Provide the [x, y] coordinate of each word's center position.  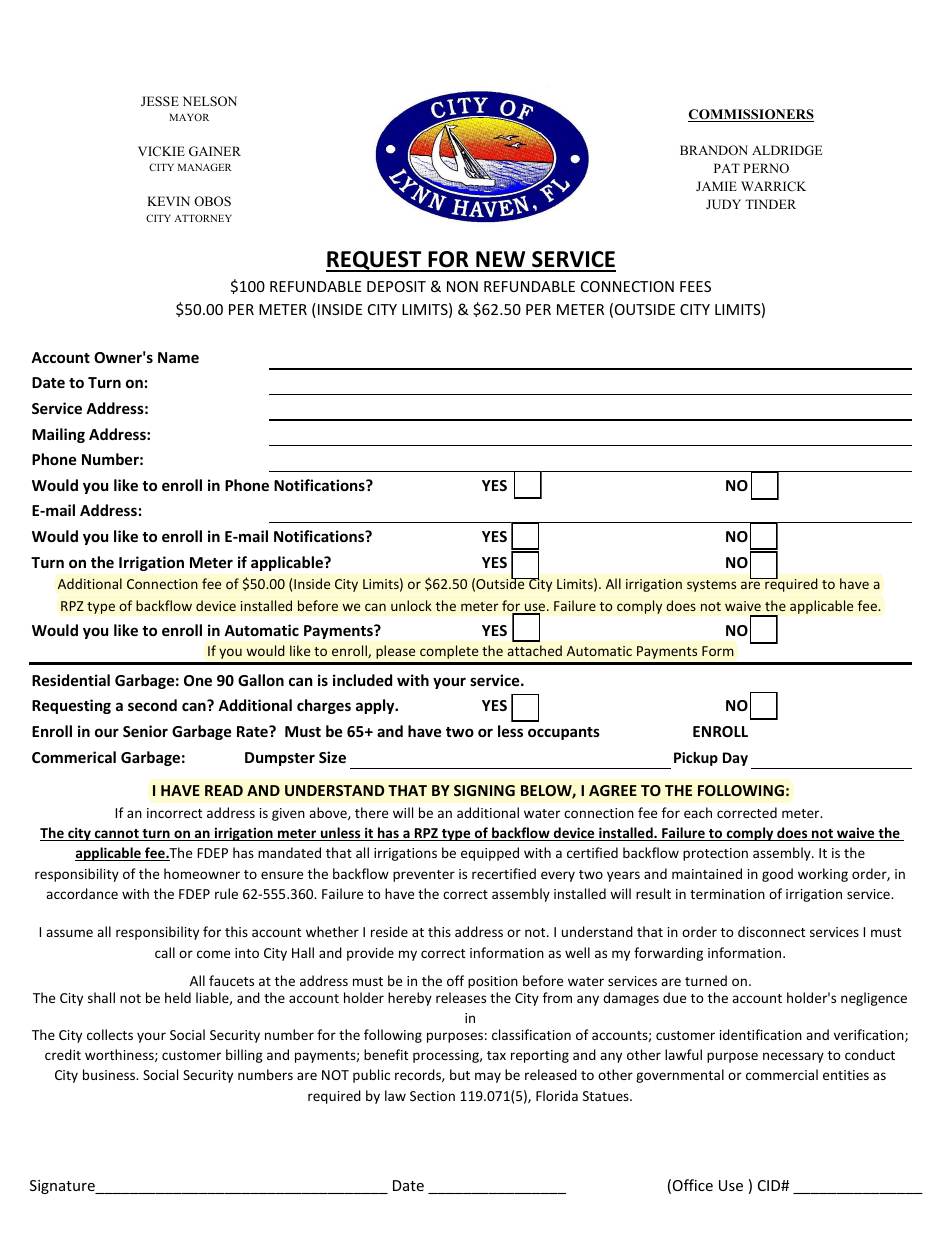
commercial [782, 1074]
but [460, 1074]
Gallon [261, 680]
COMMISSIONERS [751, 115]
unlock [411, 605]
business [110, 1074]
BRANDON [714, 150]
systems [711, 586]
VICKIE [161, 151]
